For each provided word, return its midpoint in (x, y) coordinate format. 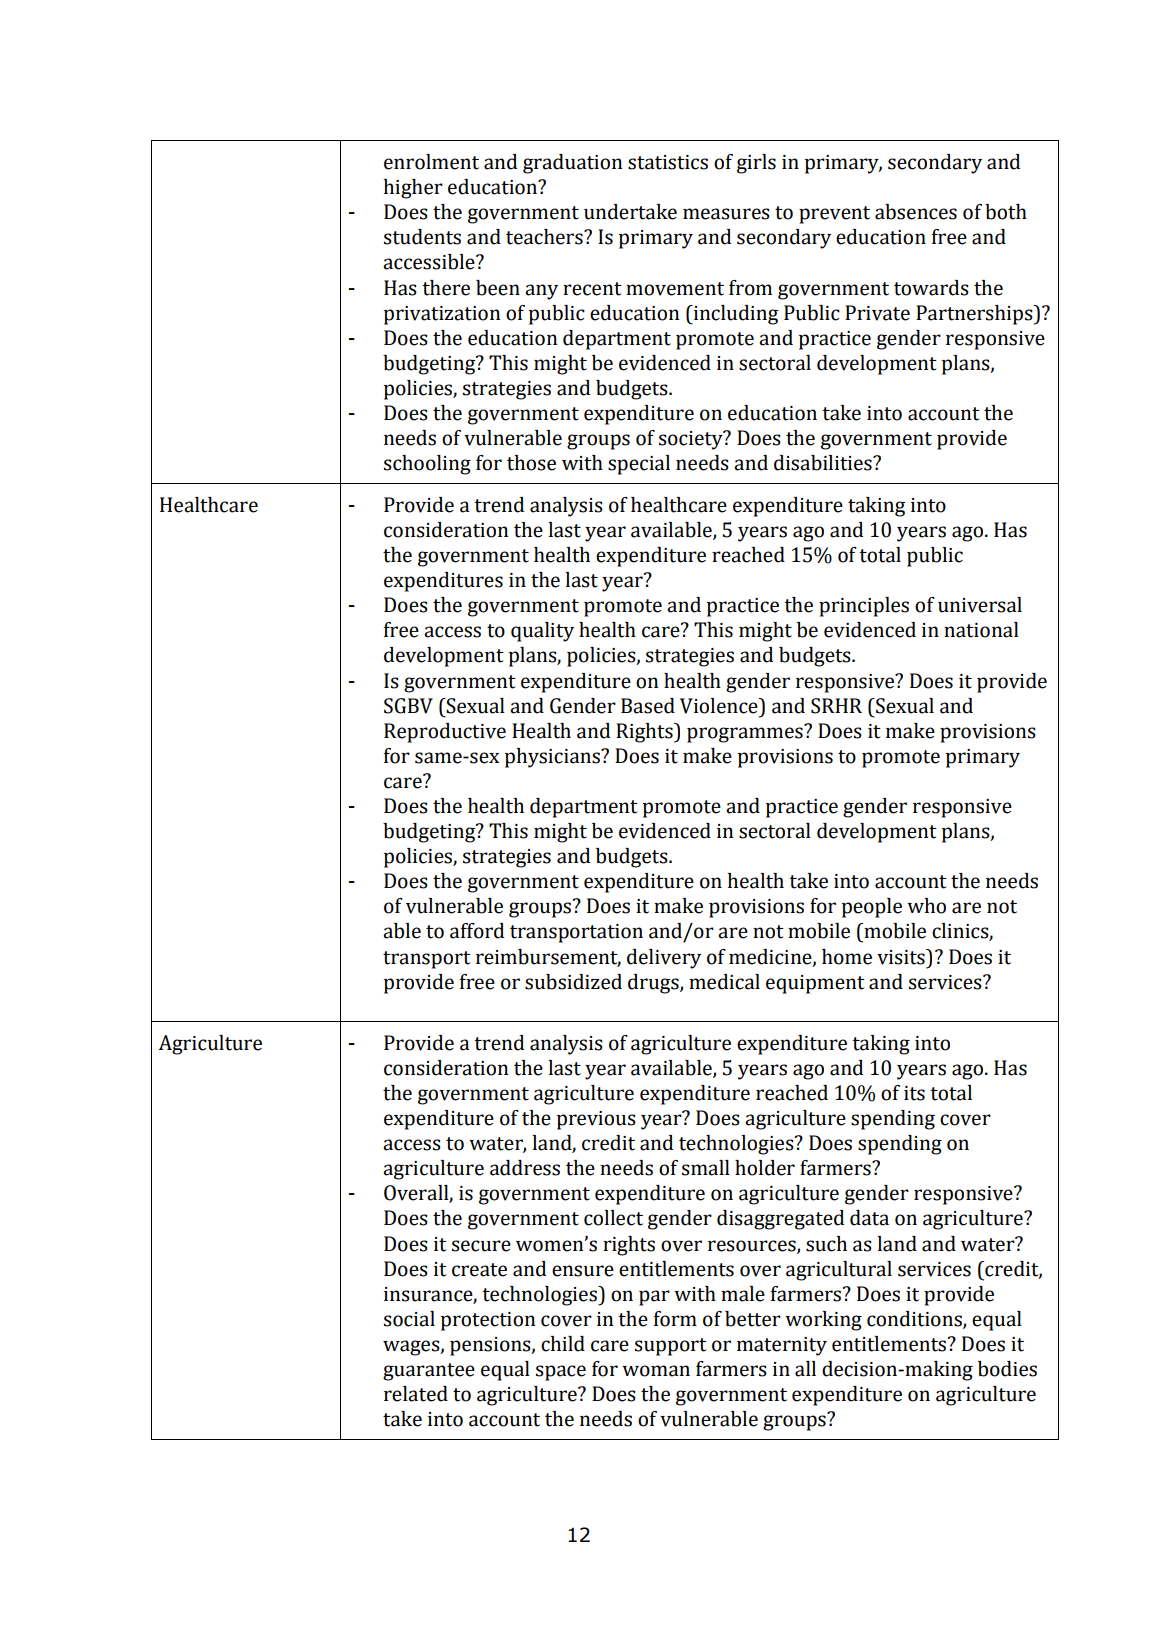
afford (477, 931)
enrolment (431, 162)
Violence (720, 706)
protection (488, 1321)
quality (542, 632)
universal (980, 605)
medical (724, 982)
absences (916, 212)
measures (726, 214)
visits (902, 957)
